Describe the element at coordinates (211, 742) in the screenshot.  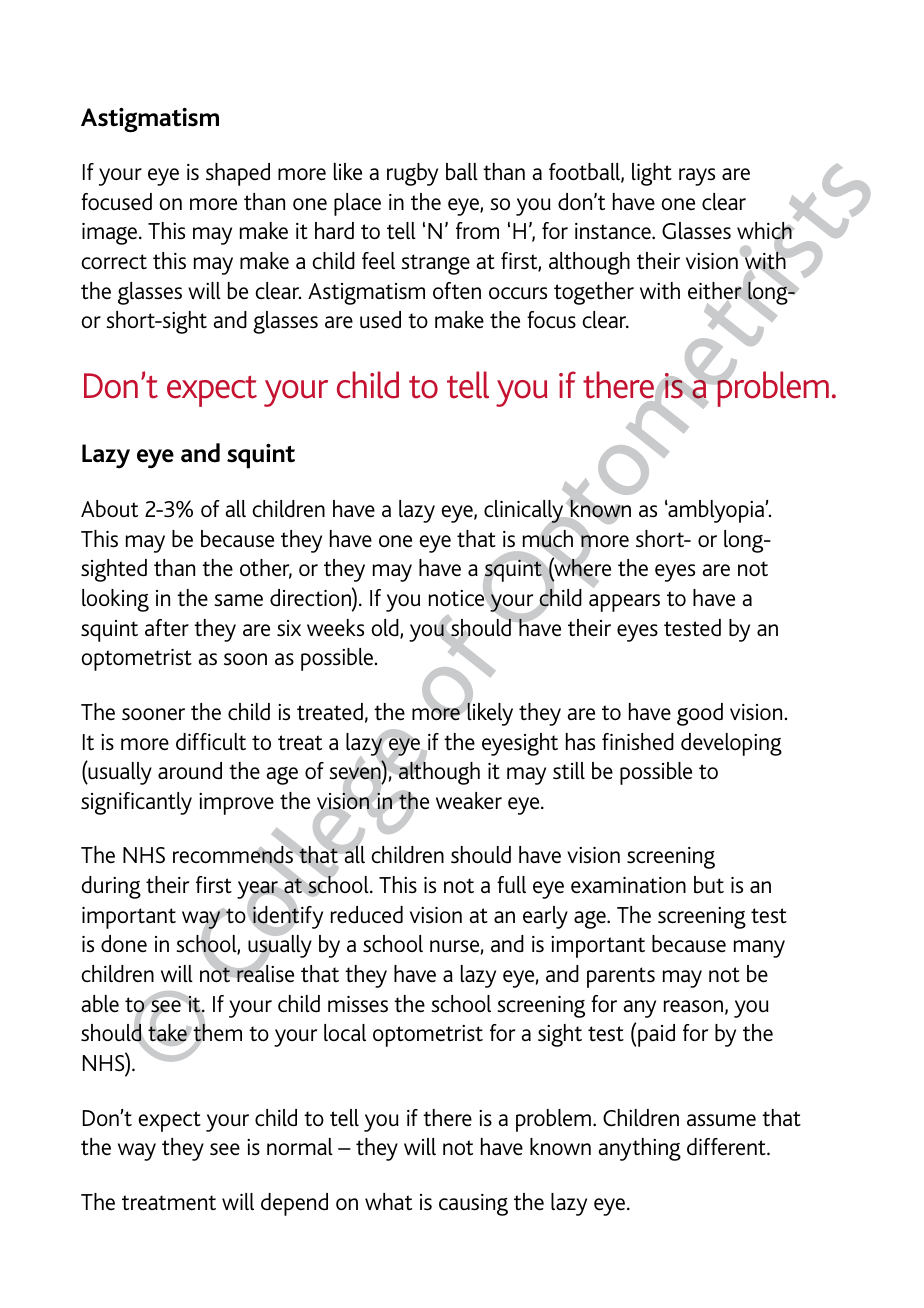
I see `difficult` at that location.
